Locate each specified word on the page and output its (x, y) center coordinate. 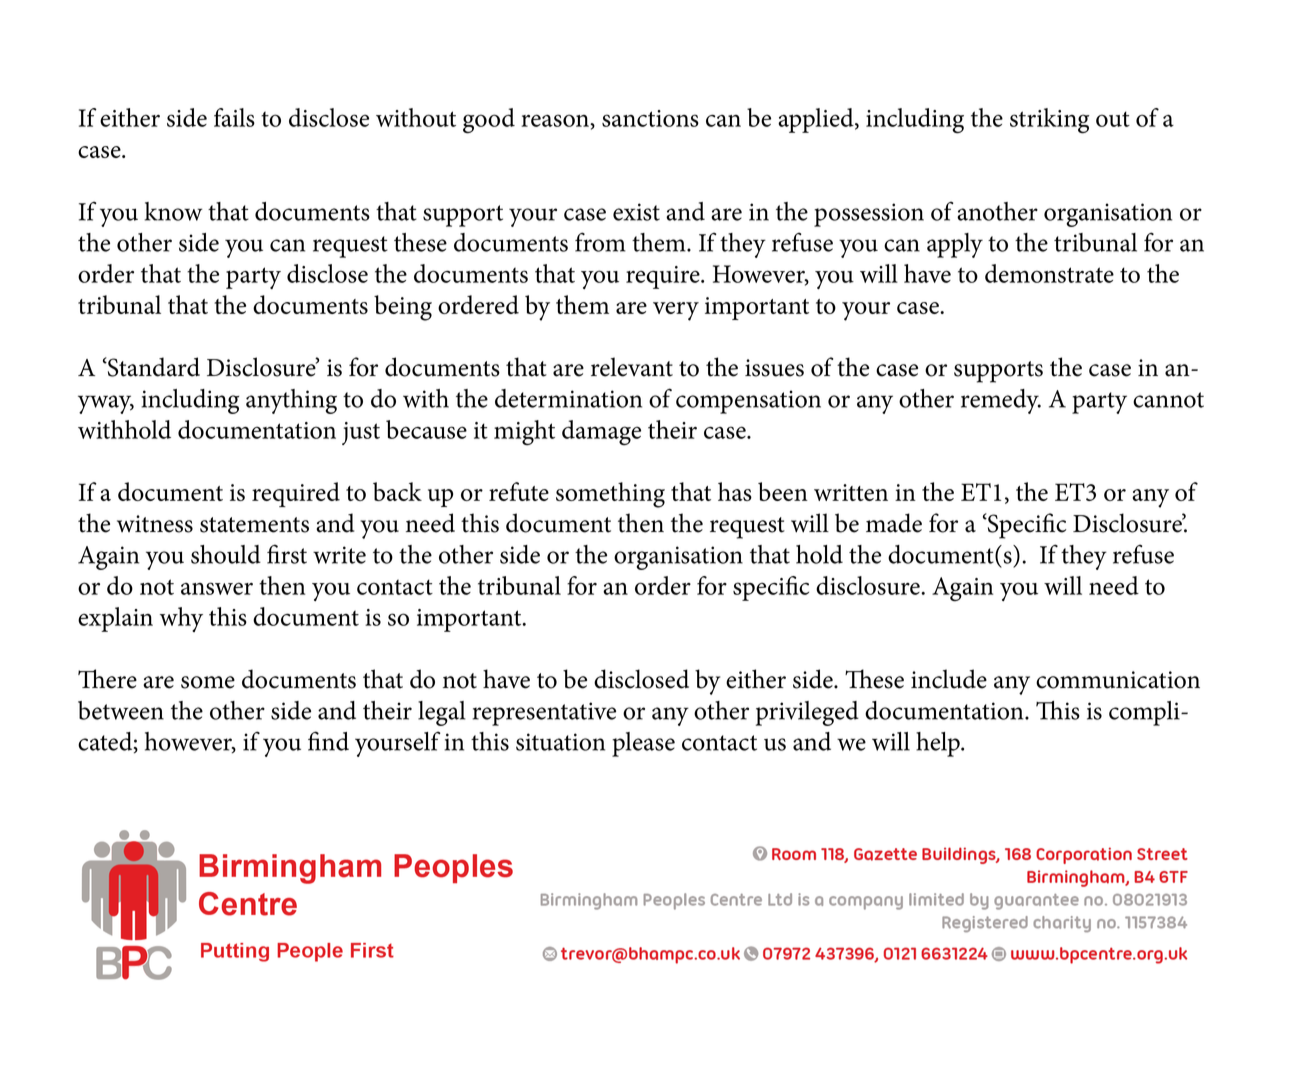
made (894, 523)
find (328, 741)
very (676, 311)
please (643, 744)
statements (254, 525)
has (735, 491)
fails (234, 117)
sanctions (650, 118)
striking (1050, 120)
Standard (153, 367)
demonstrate (1049, 273)
